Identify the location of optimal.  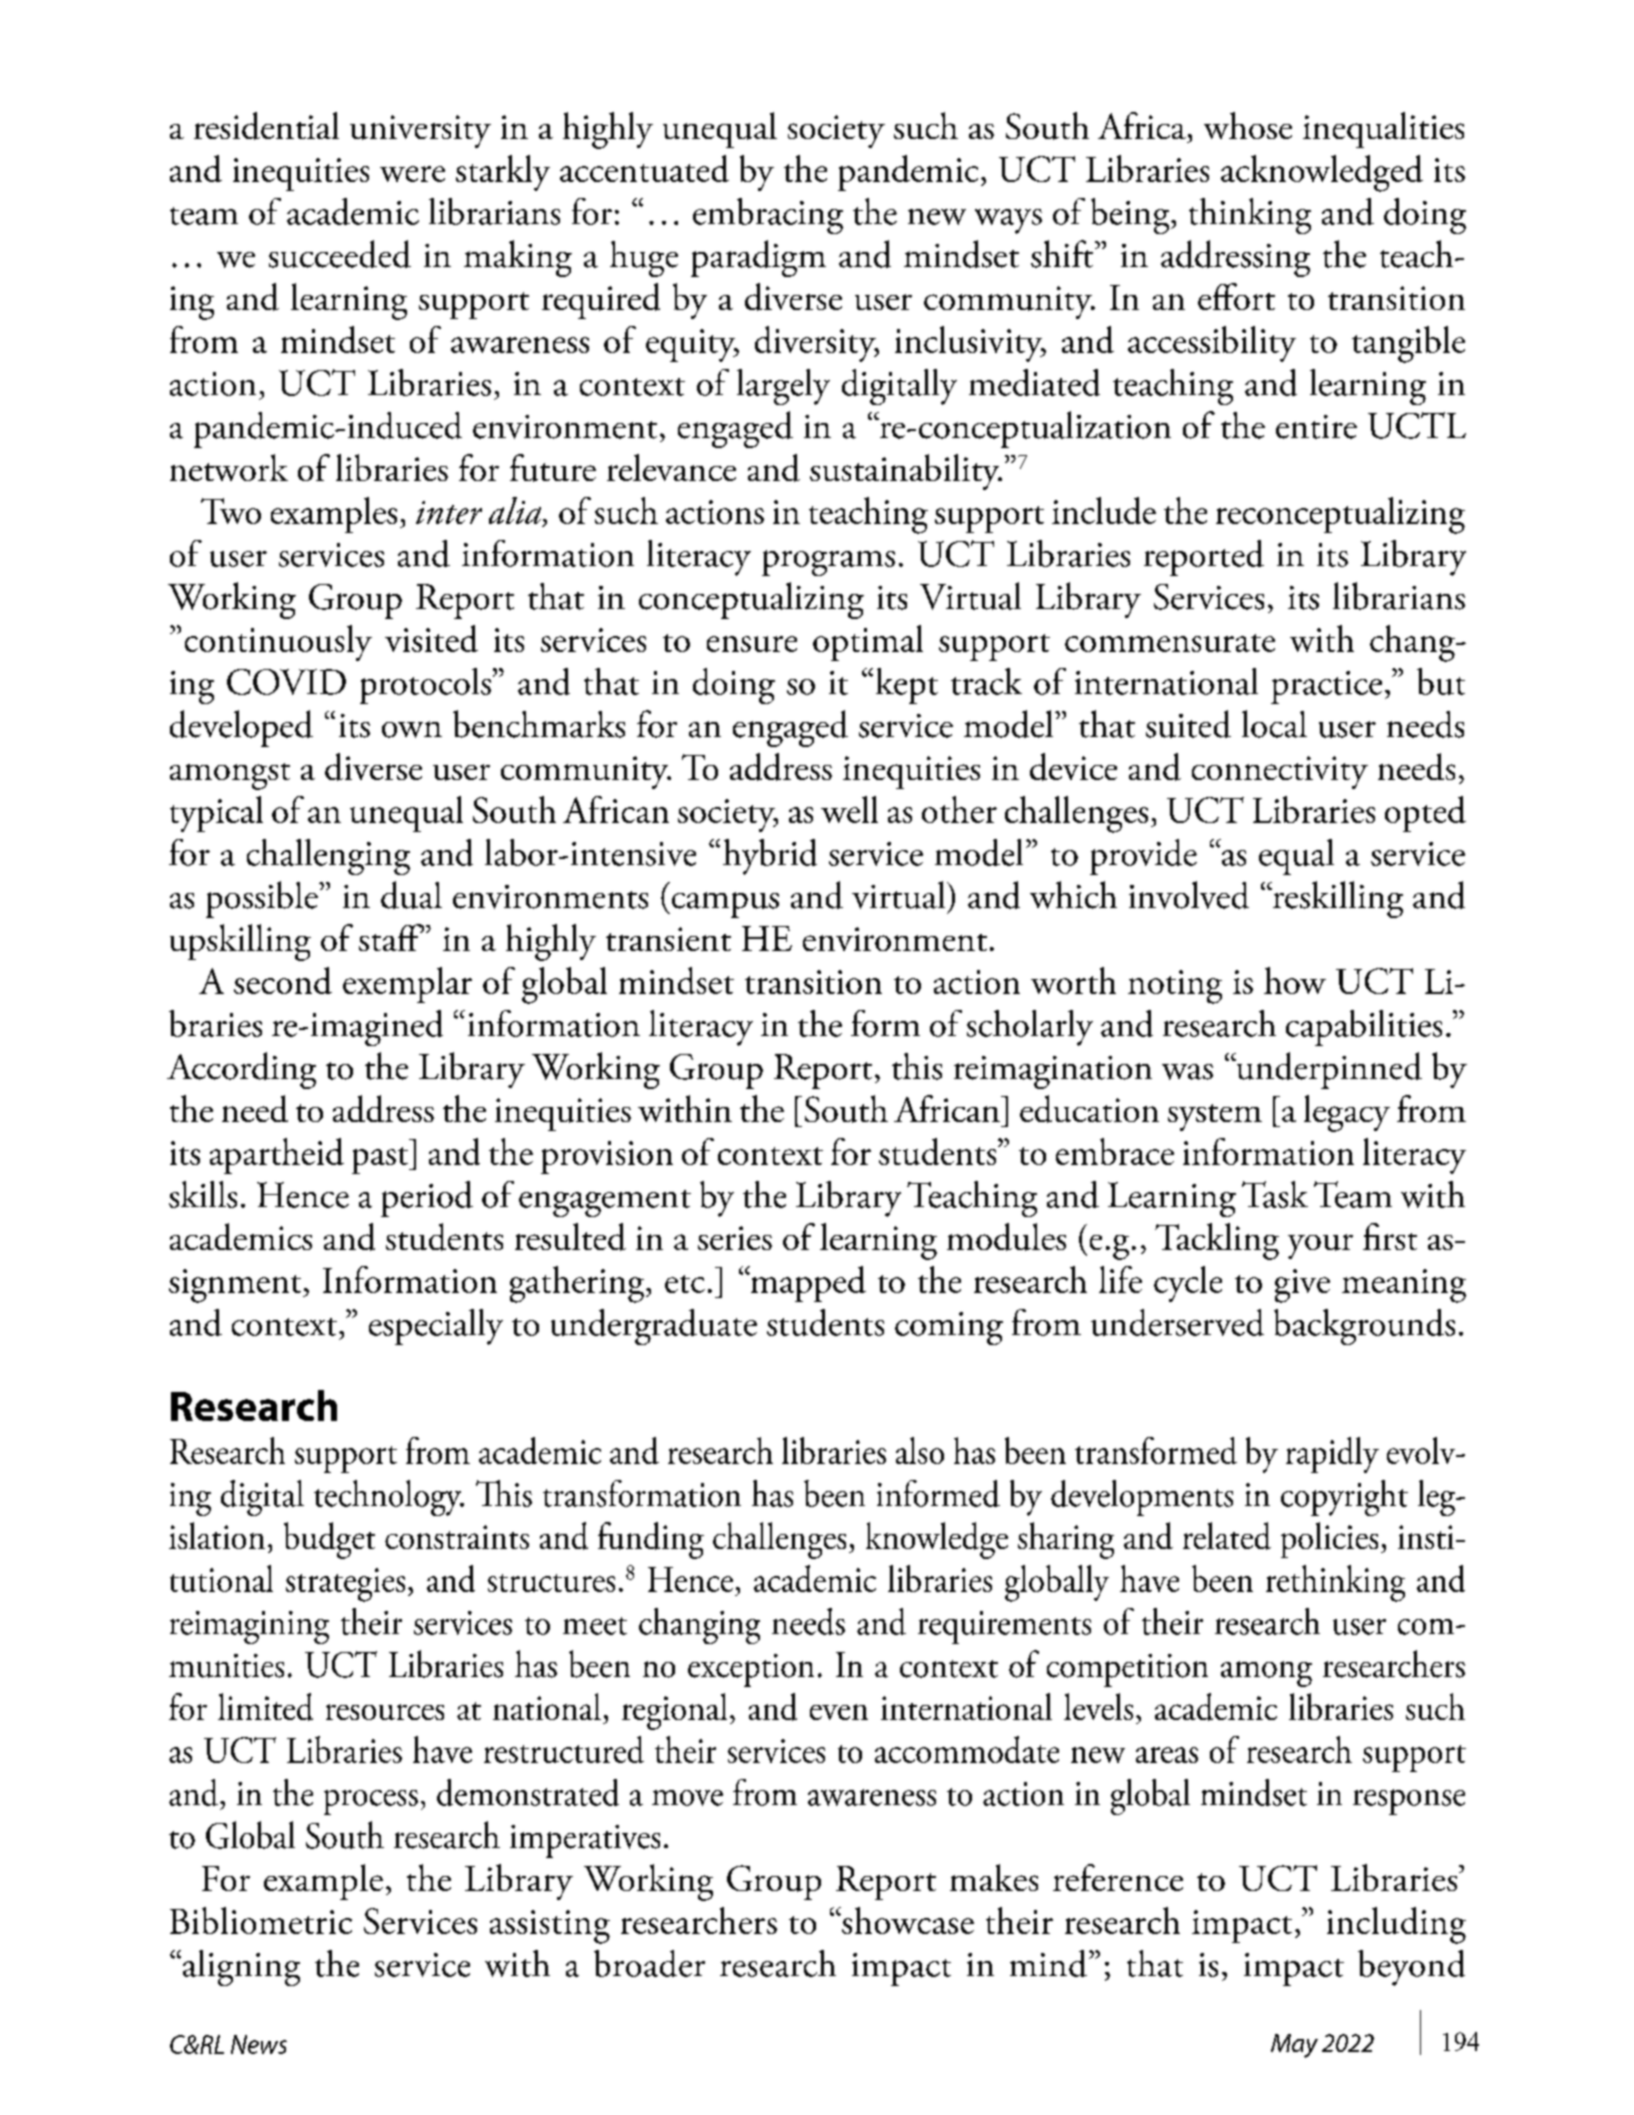
(868, 643).
